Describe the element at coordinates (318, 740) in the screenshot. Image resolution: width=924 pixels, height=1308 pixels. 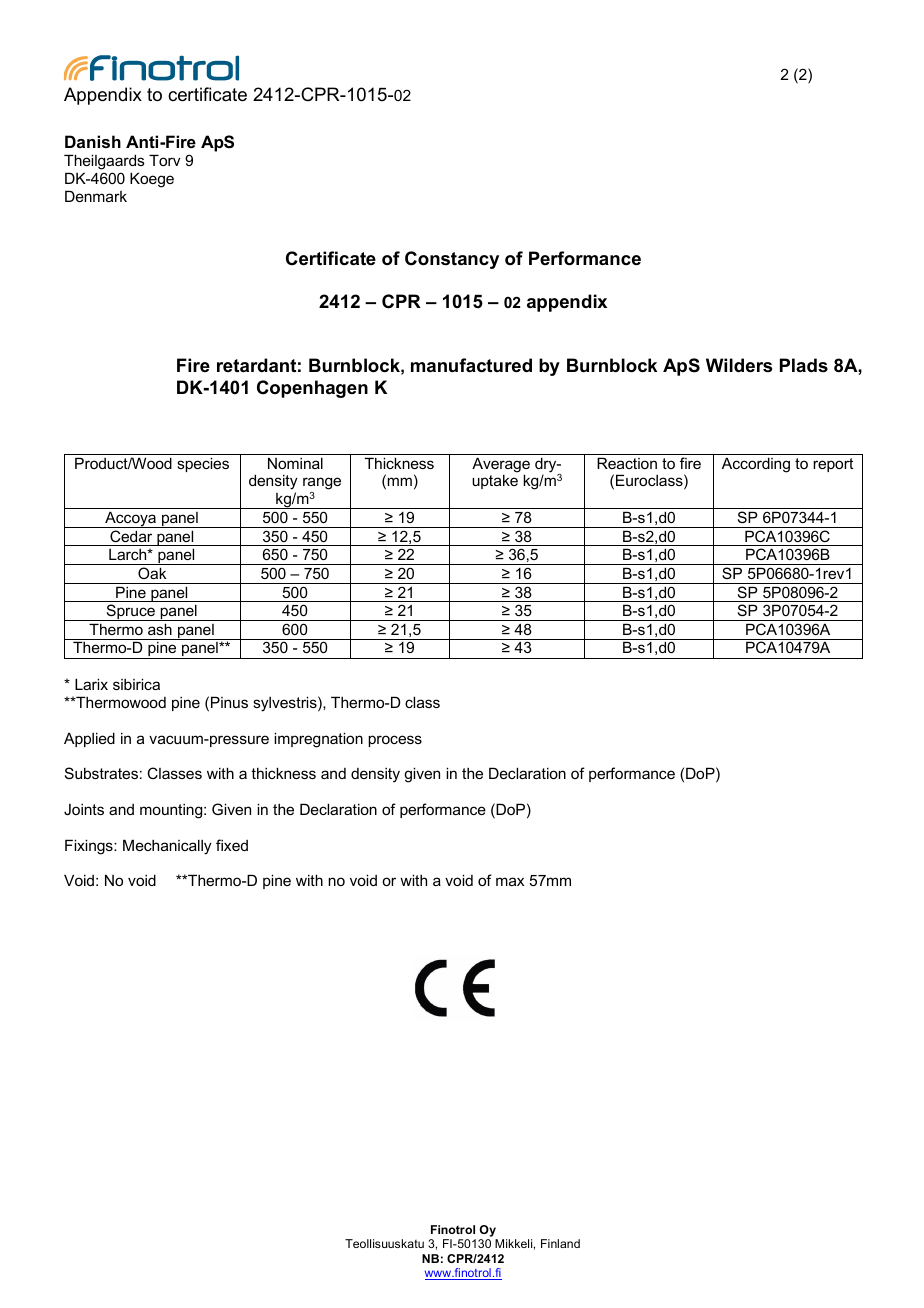
I see `impregnation` at that location.
